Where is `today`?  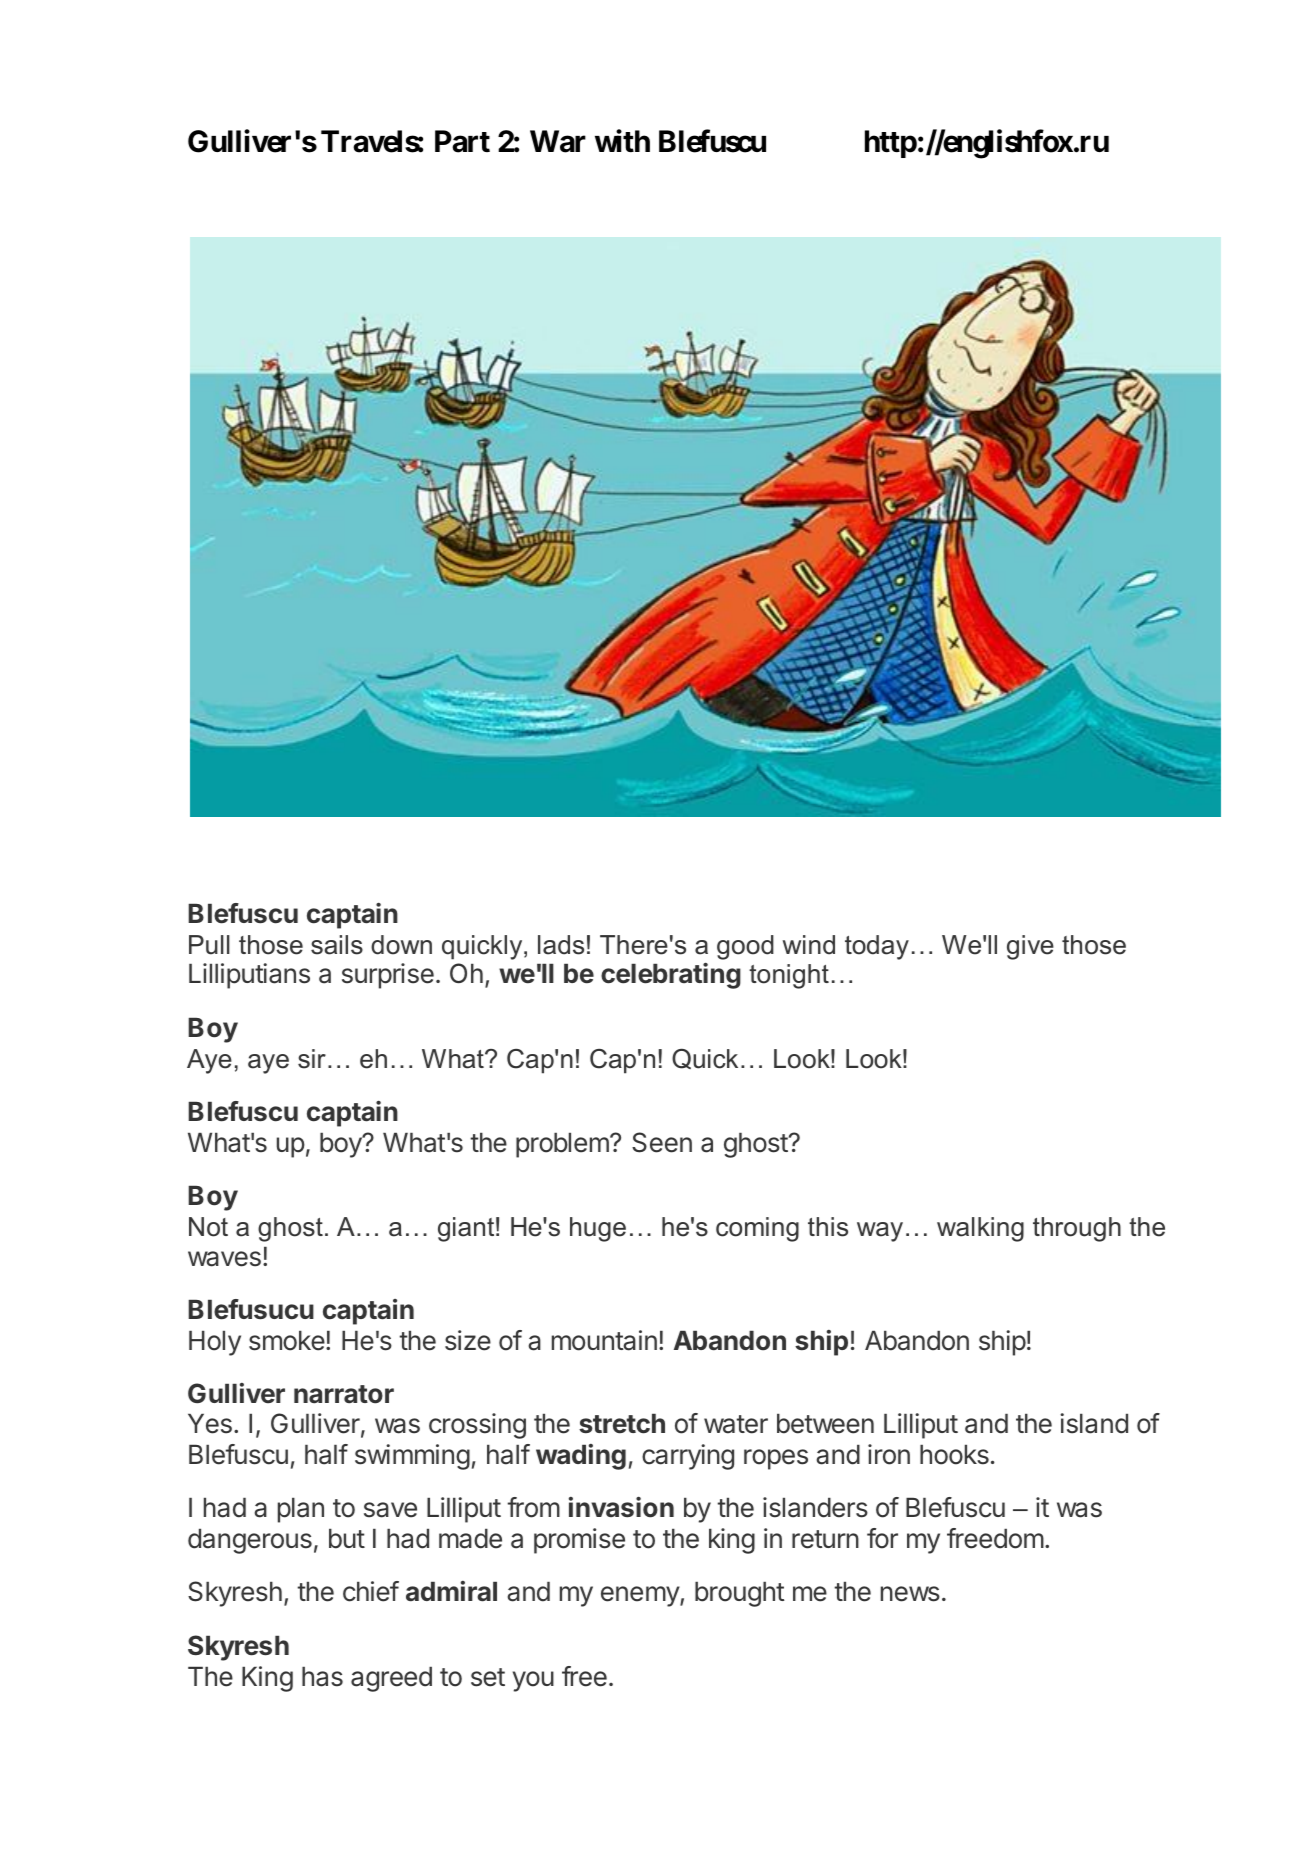
today is located at coordinates (877, 947).
